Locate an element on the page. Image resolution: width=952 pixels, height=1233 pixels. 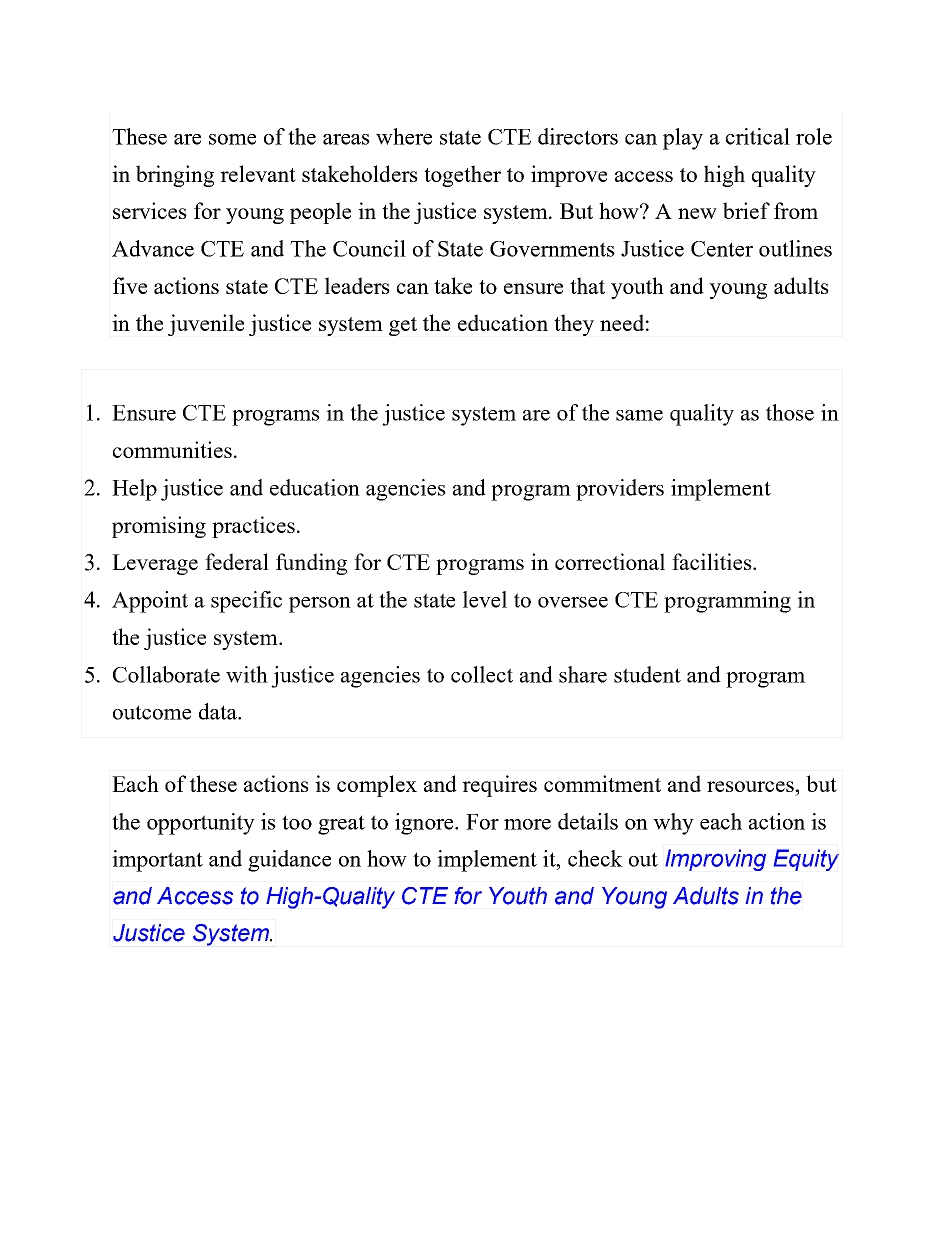
together is located at coordinates (462, 176).
